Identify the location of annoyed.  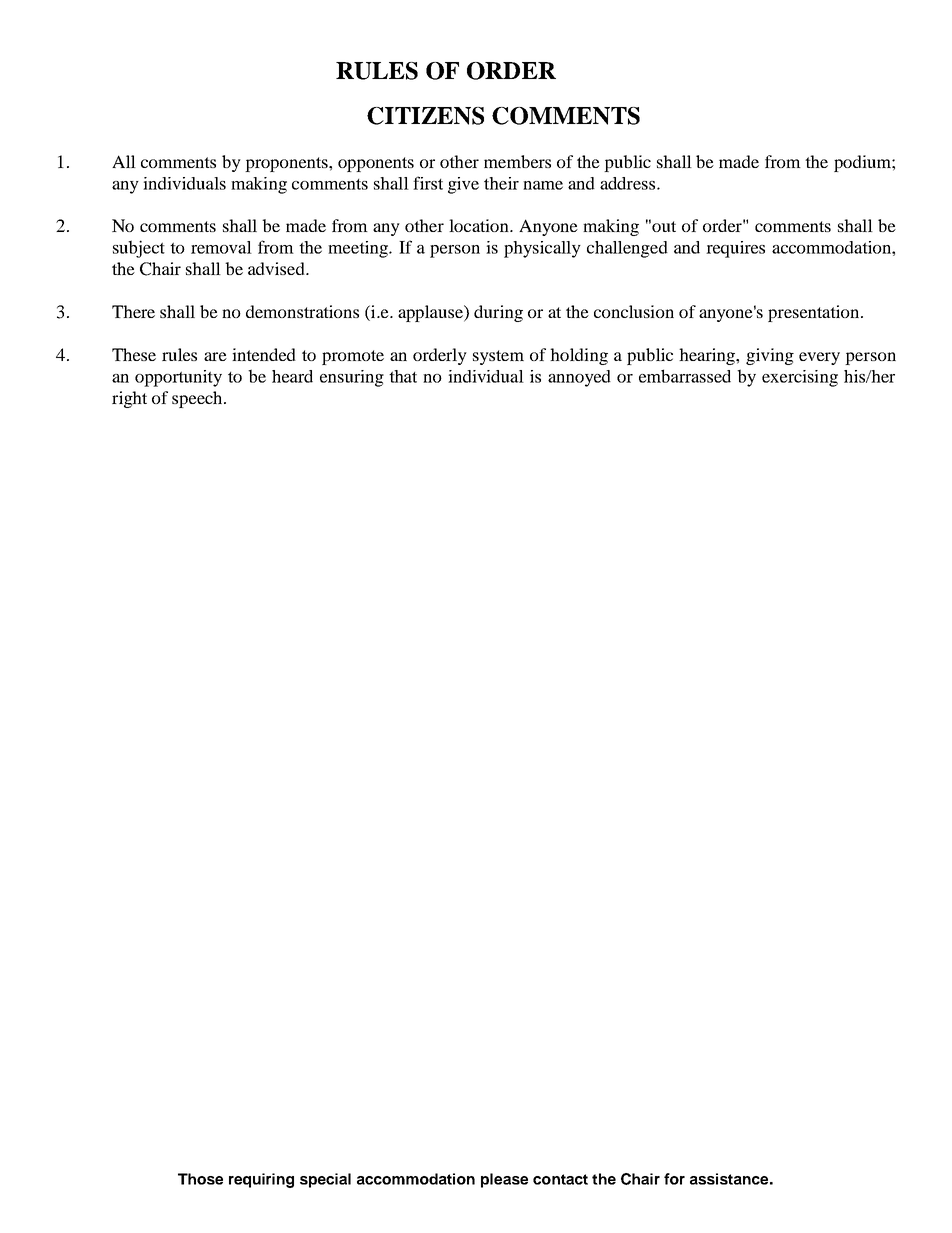
(579, 378).
